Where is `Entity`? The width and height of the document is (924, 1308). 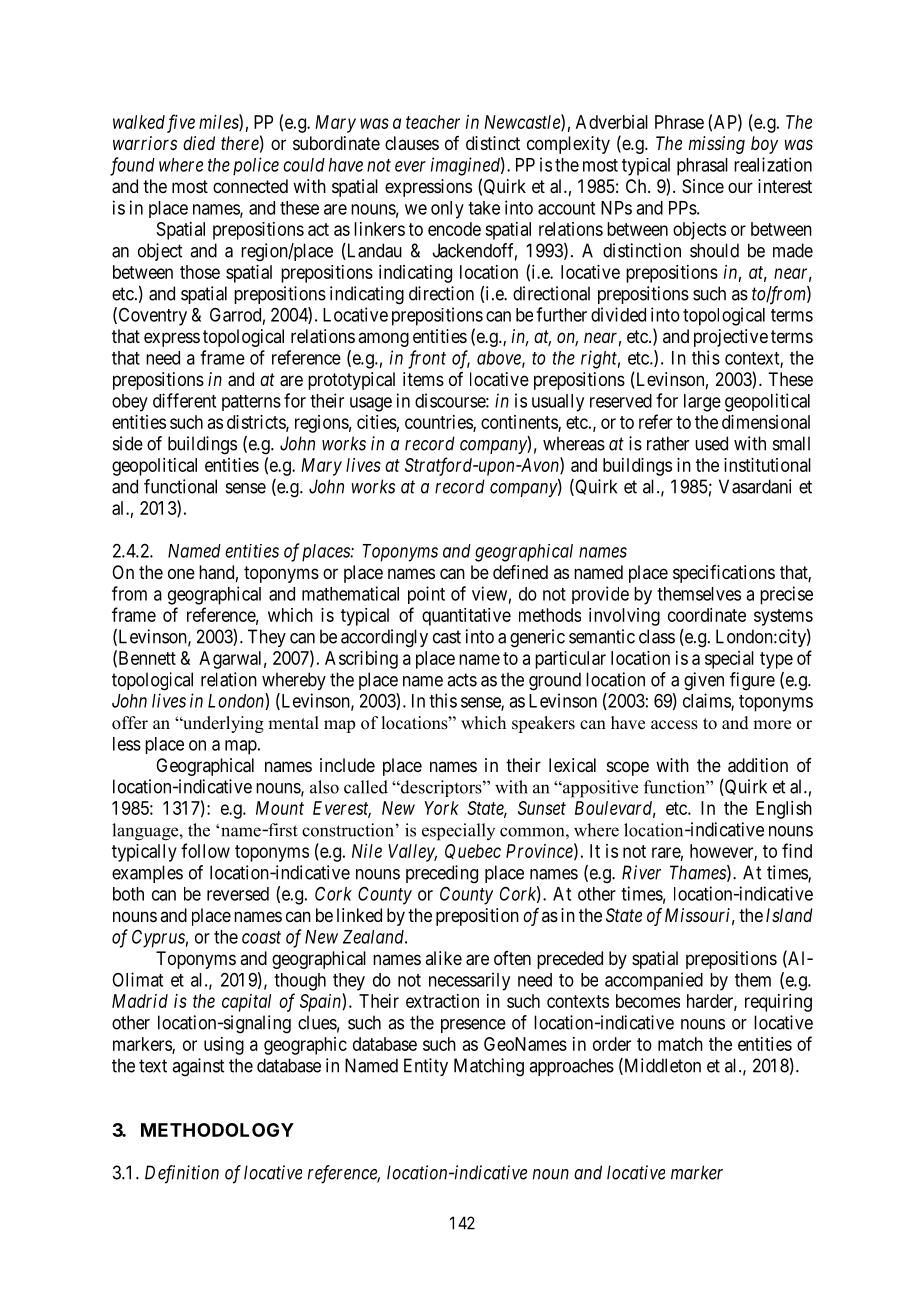 Entity is located at coordinates (426, 1067).
